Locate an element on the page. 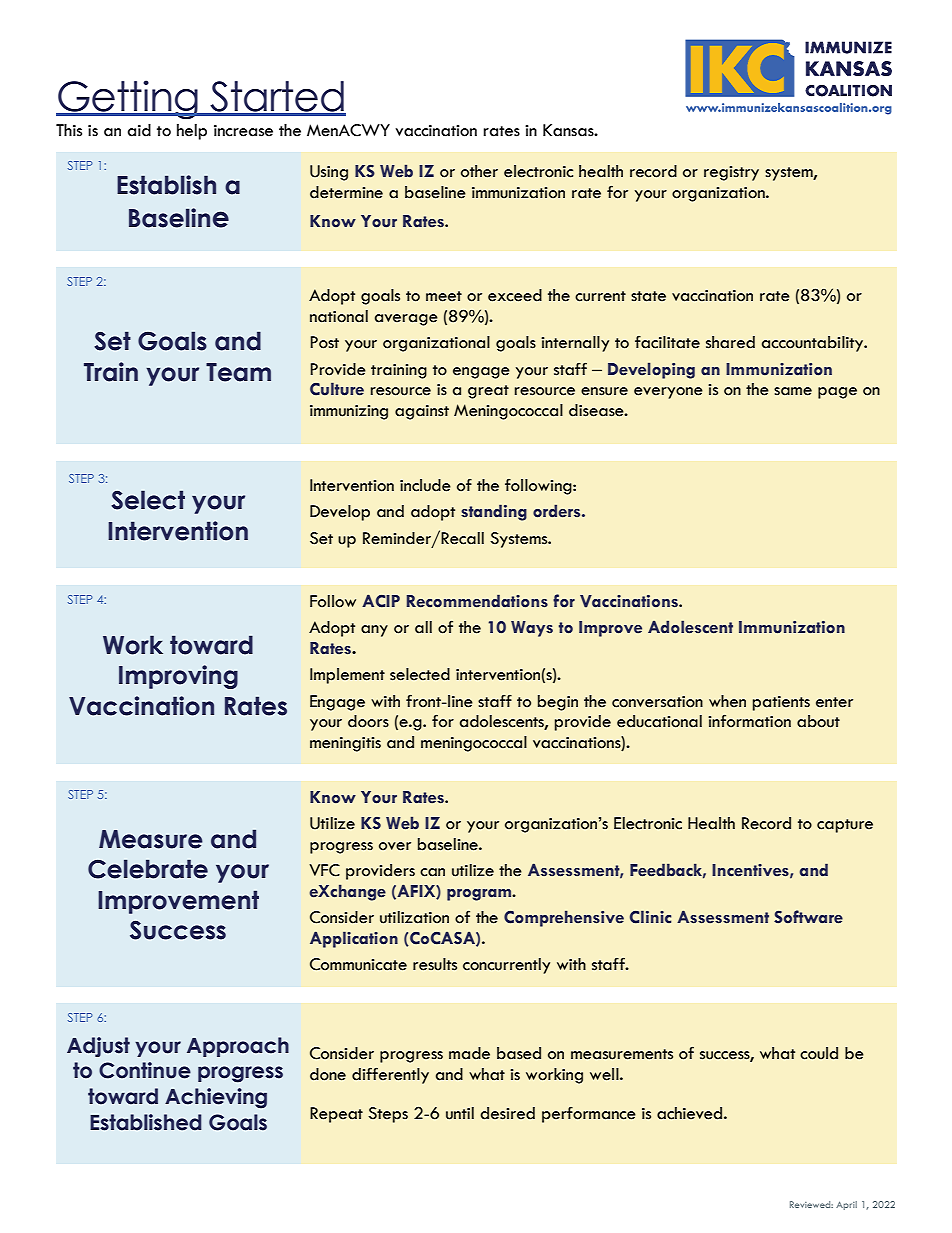 Image resolution: width=952 pixels, height=1233 pixels. other is located at coordinates (479, 171).
